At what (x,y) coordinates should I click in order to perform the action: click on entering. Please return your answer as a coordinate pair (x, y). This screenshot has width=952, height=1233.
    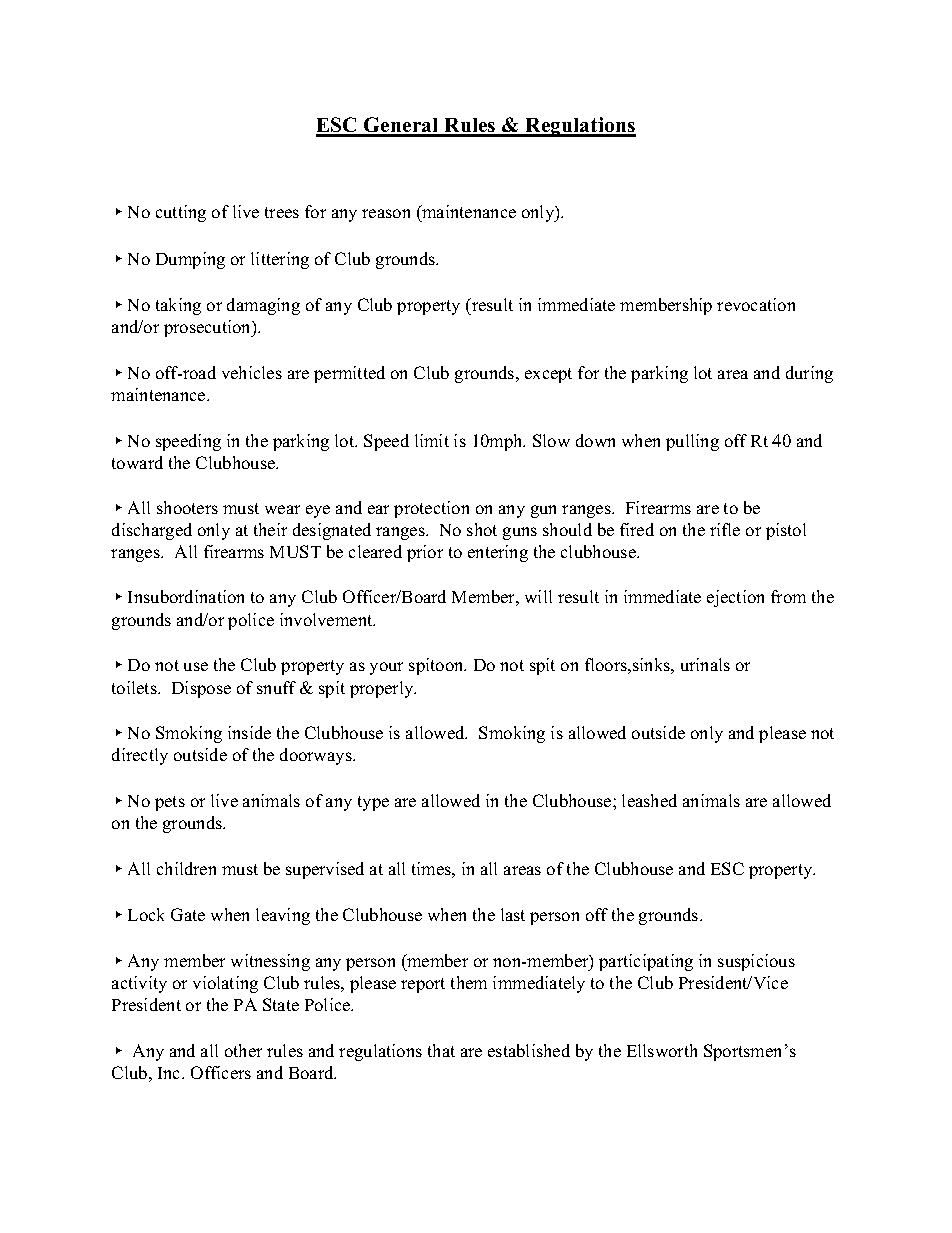
    Looking at the image, I should click on (498, 553).
